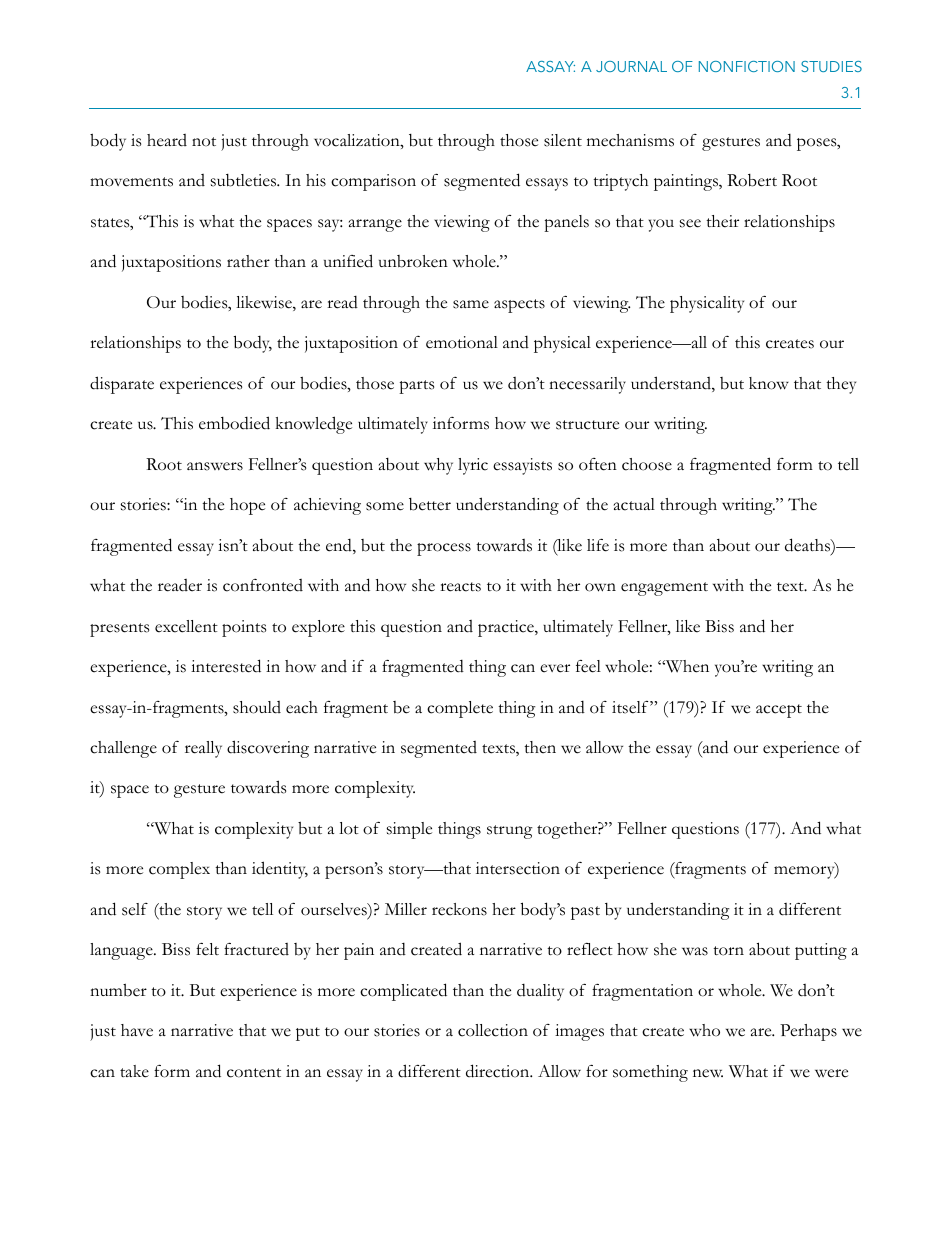  What do you see at coordinates (203, 749) in the page?
I see `really` at bounding box center [203, 749].
